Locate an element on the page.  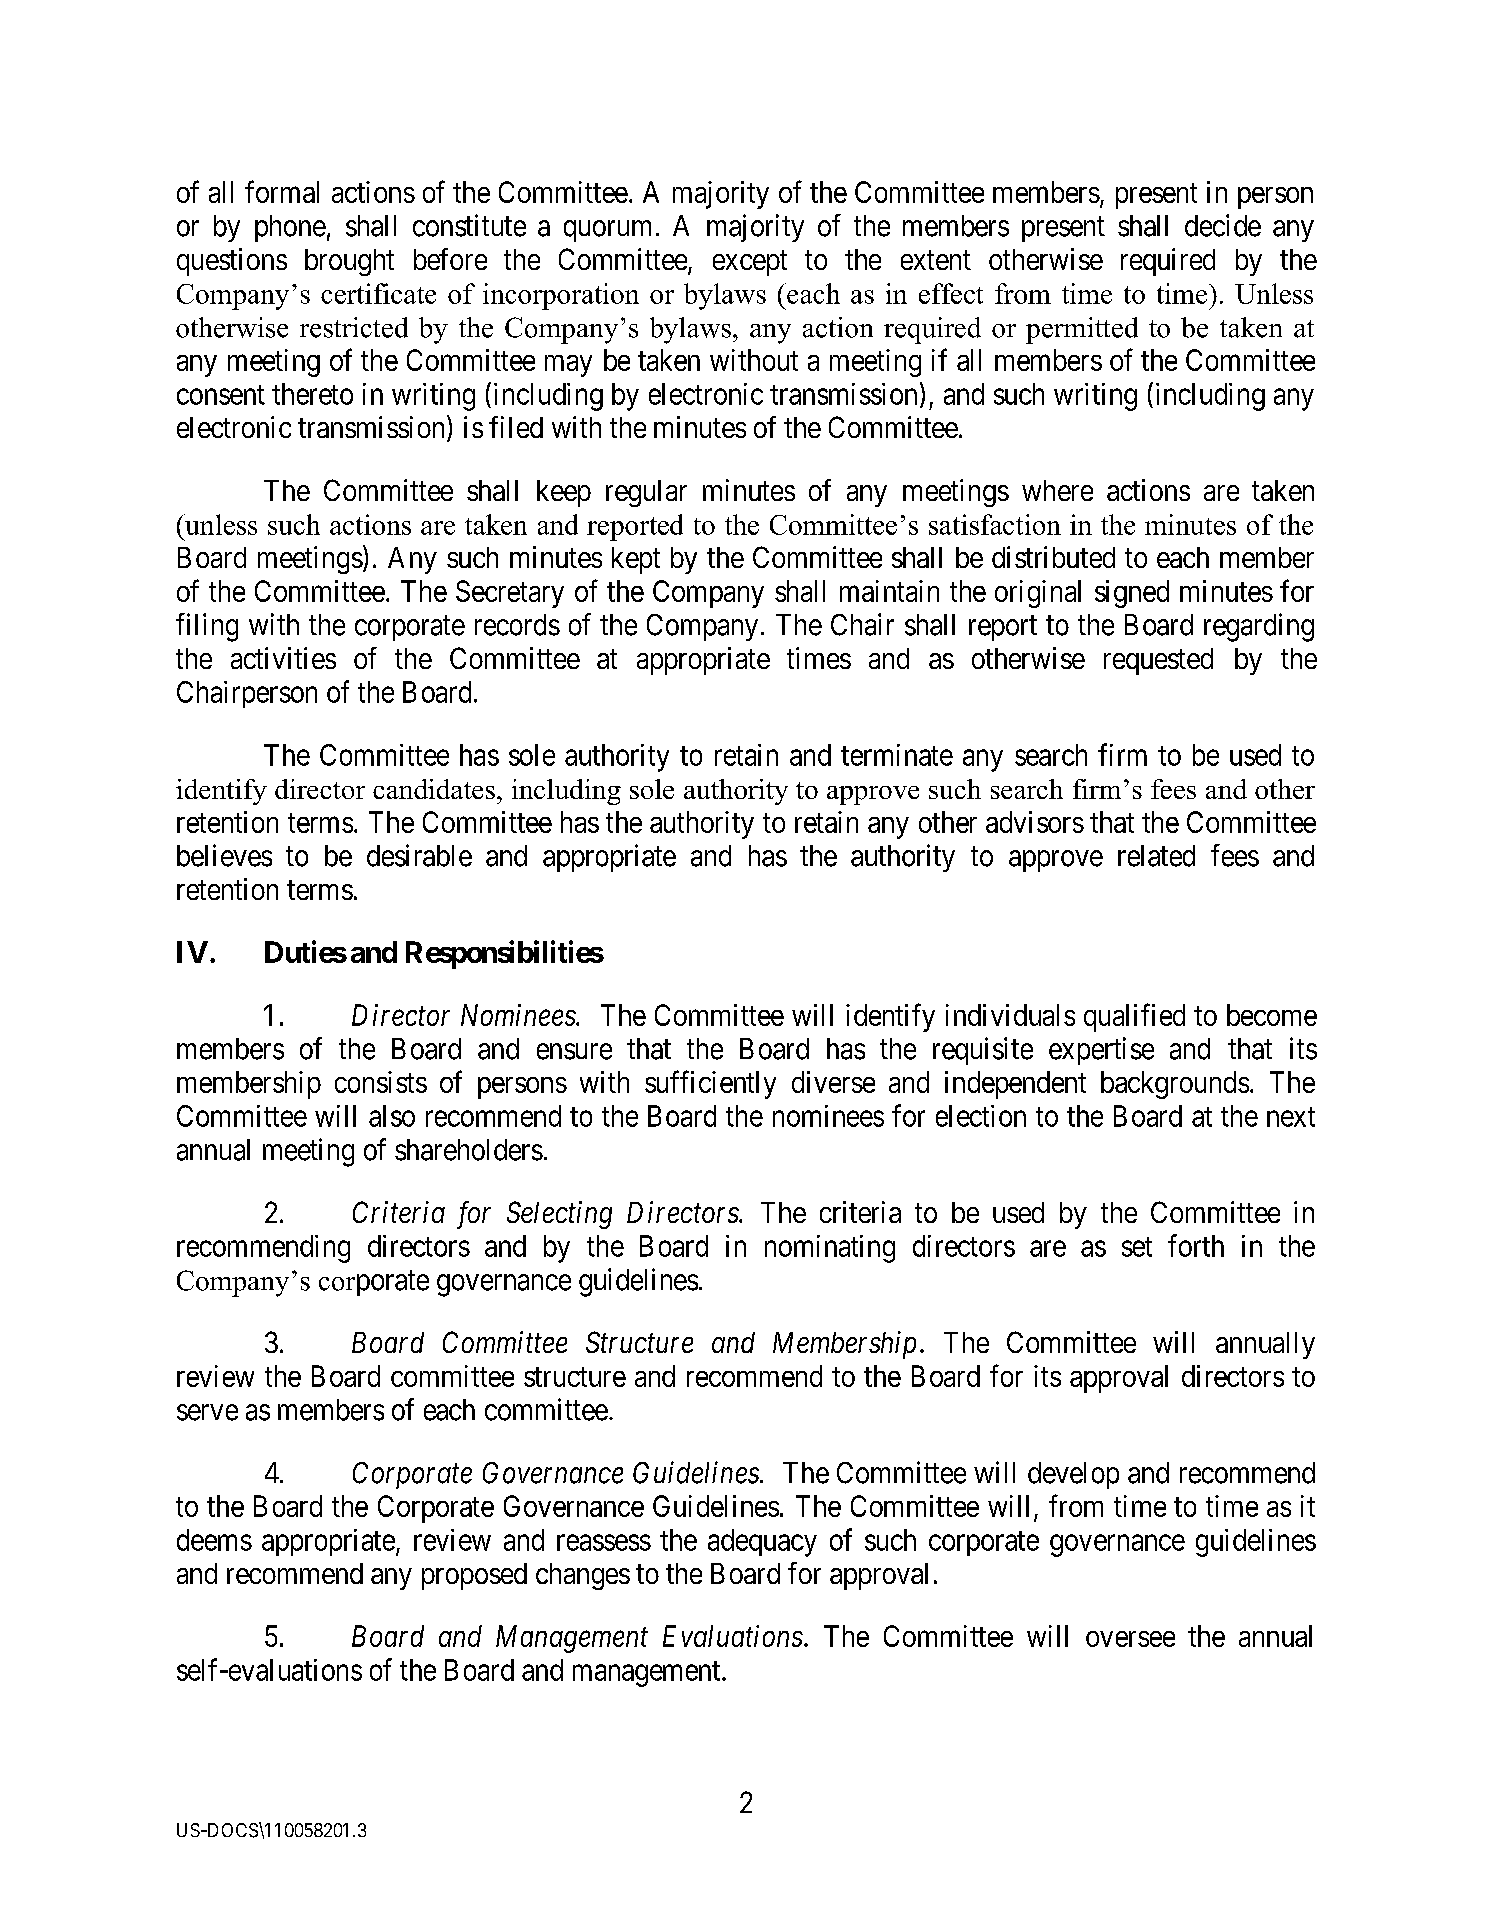
decide is located at coordinates (1223, 225).
